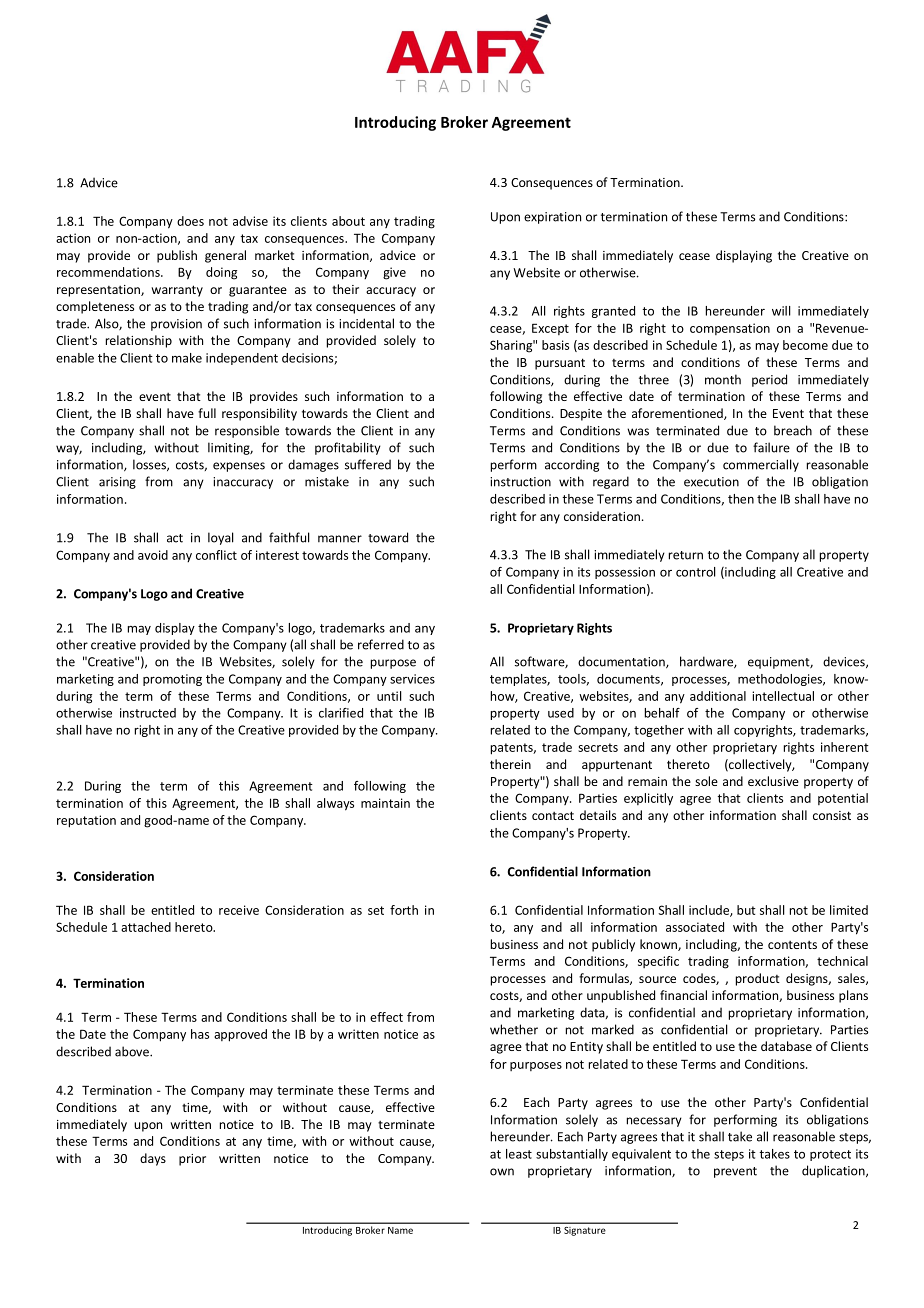 This screenshot has height=1308, width=924. I want to click on days, so click(153, 1159).
